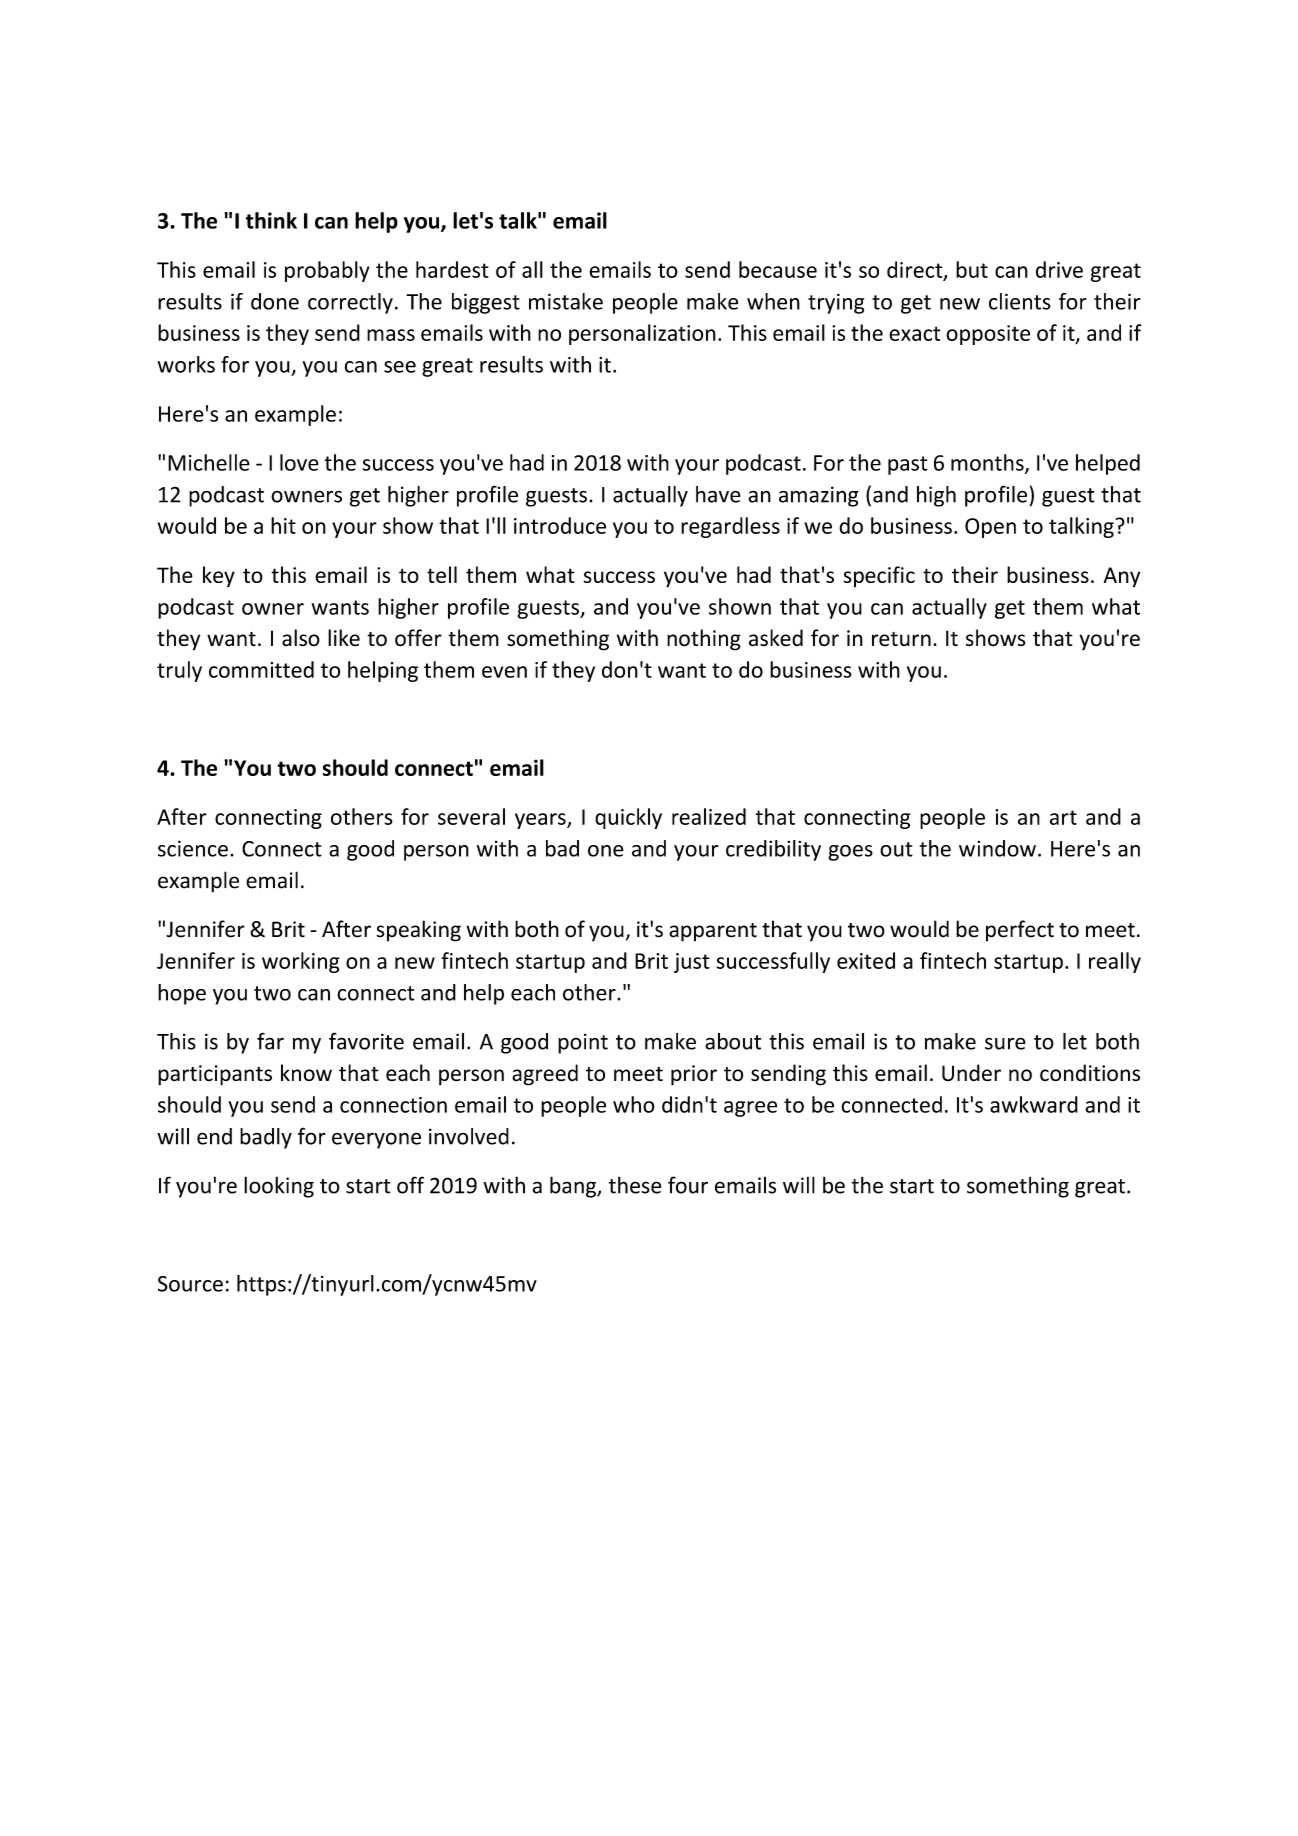 Image resolution: width=1298 pixels, height=1836 pixels. What do you see at coordinates (972, 269) in the screenshot?
I see `but` at bounding box center [972, 269].
